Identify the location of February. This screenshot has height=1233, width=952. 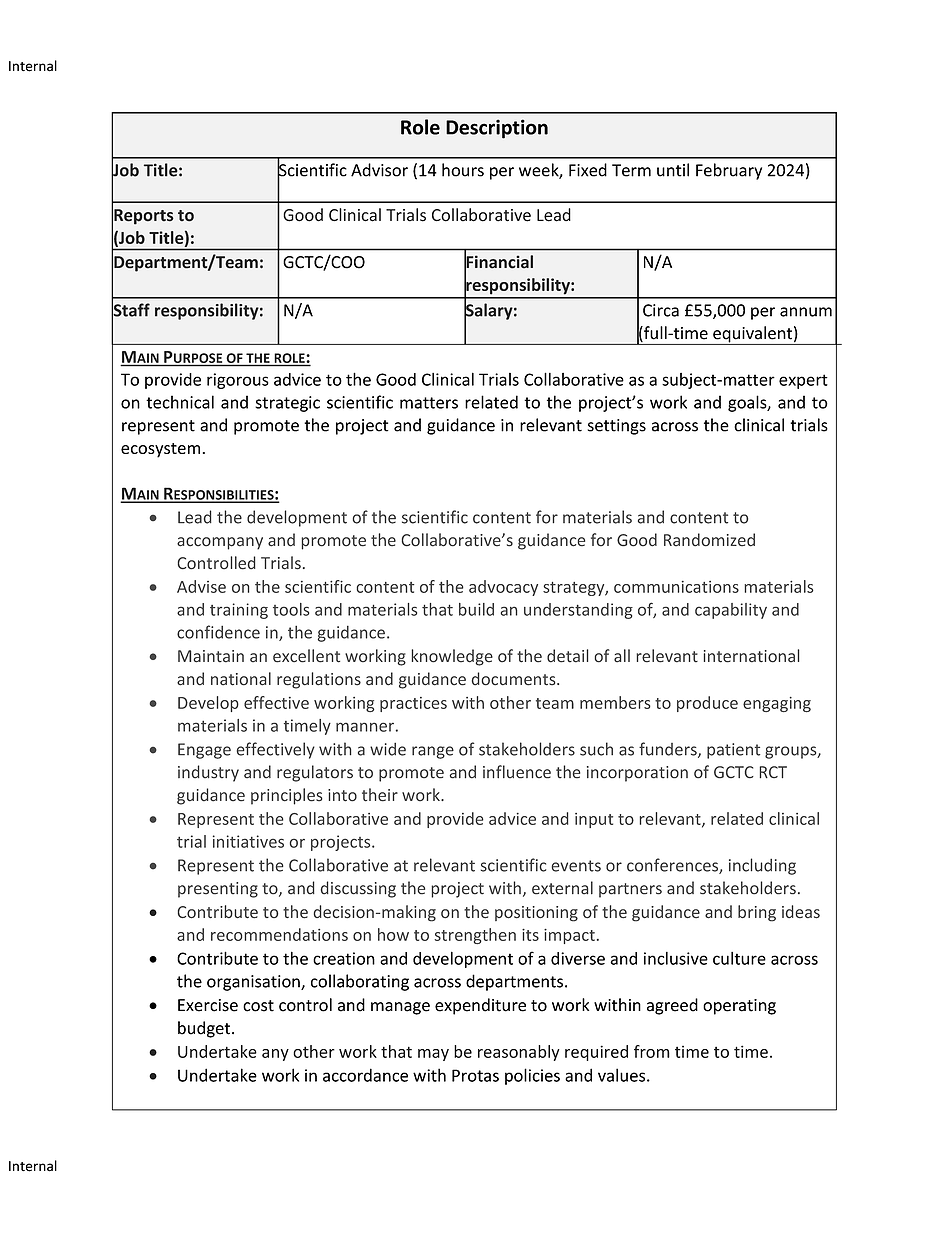
(729, 171).
